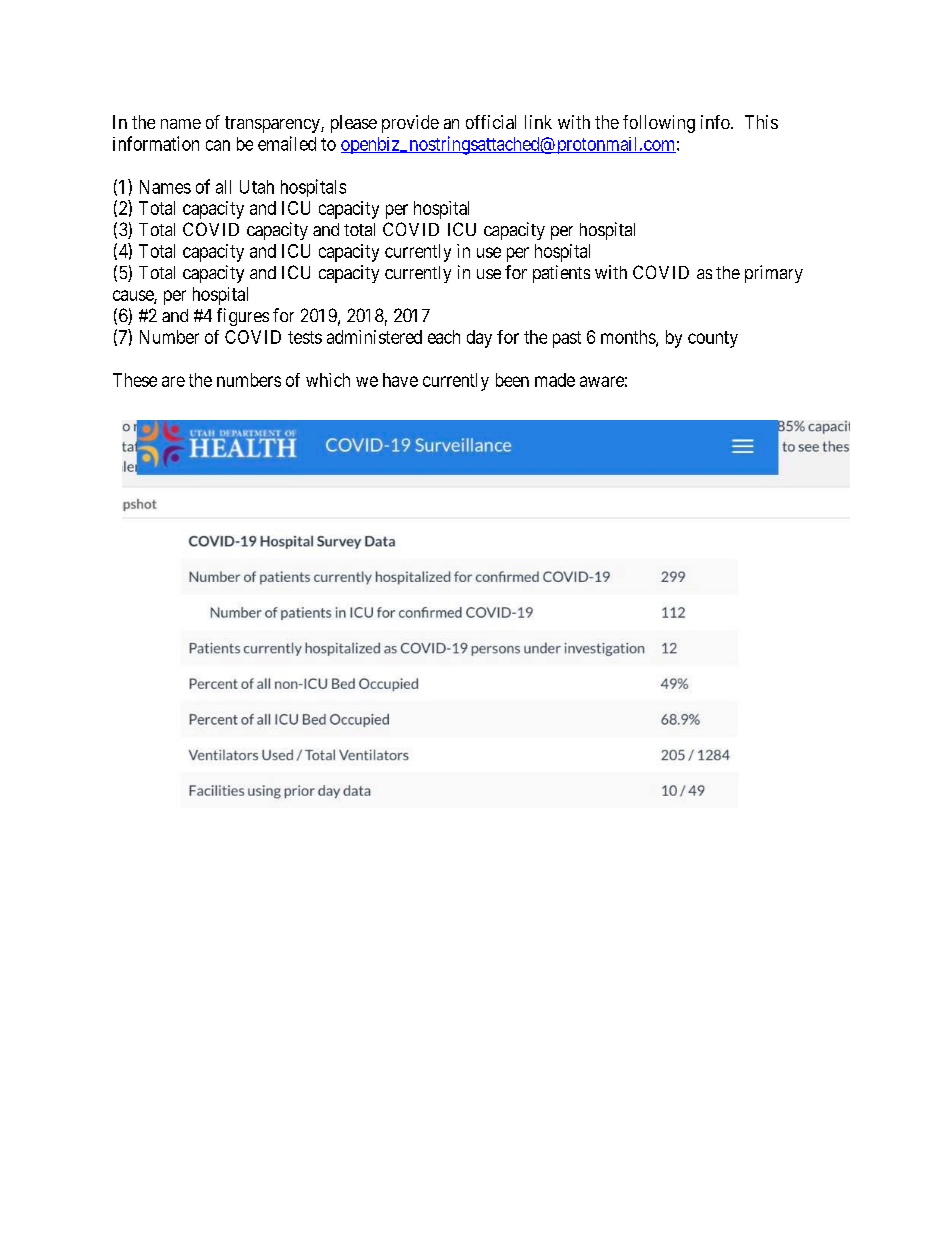 Image resolution: width=952 pixels, height=1233 pixels. Describe the element at coordinates (257, 187) in the page. I see `Utah` at that location.
